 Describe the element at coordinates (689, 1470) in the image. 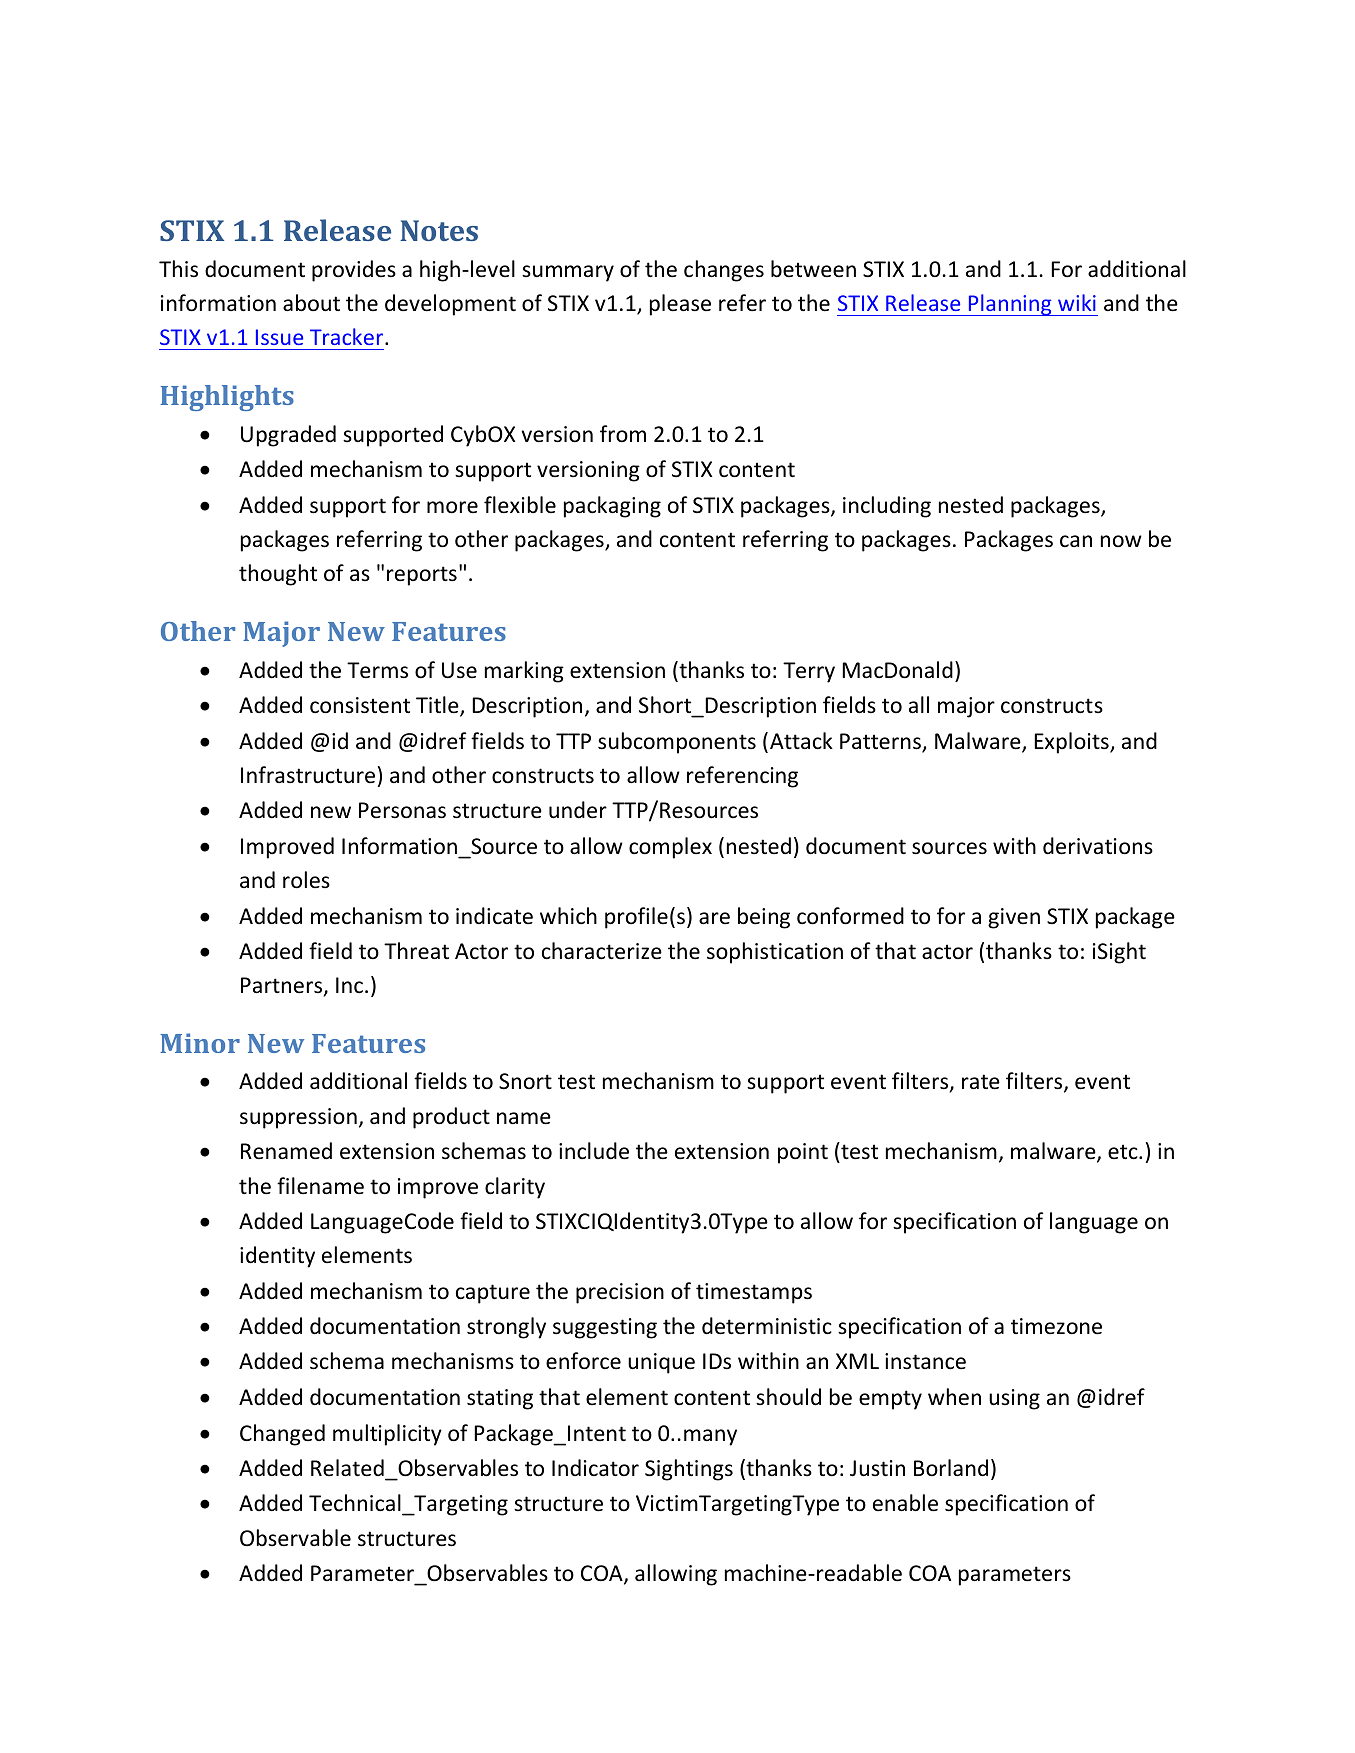

I see `Sightings` at that location.
